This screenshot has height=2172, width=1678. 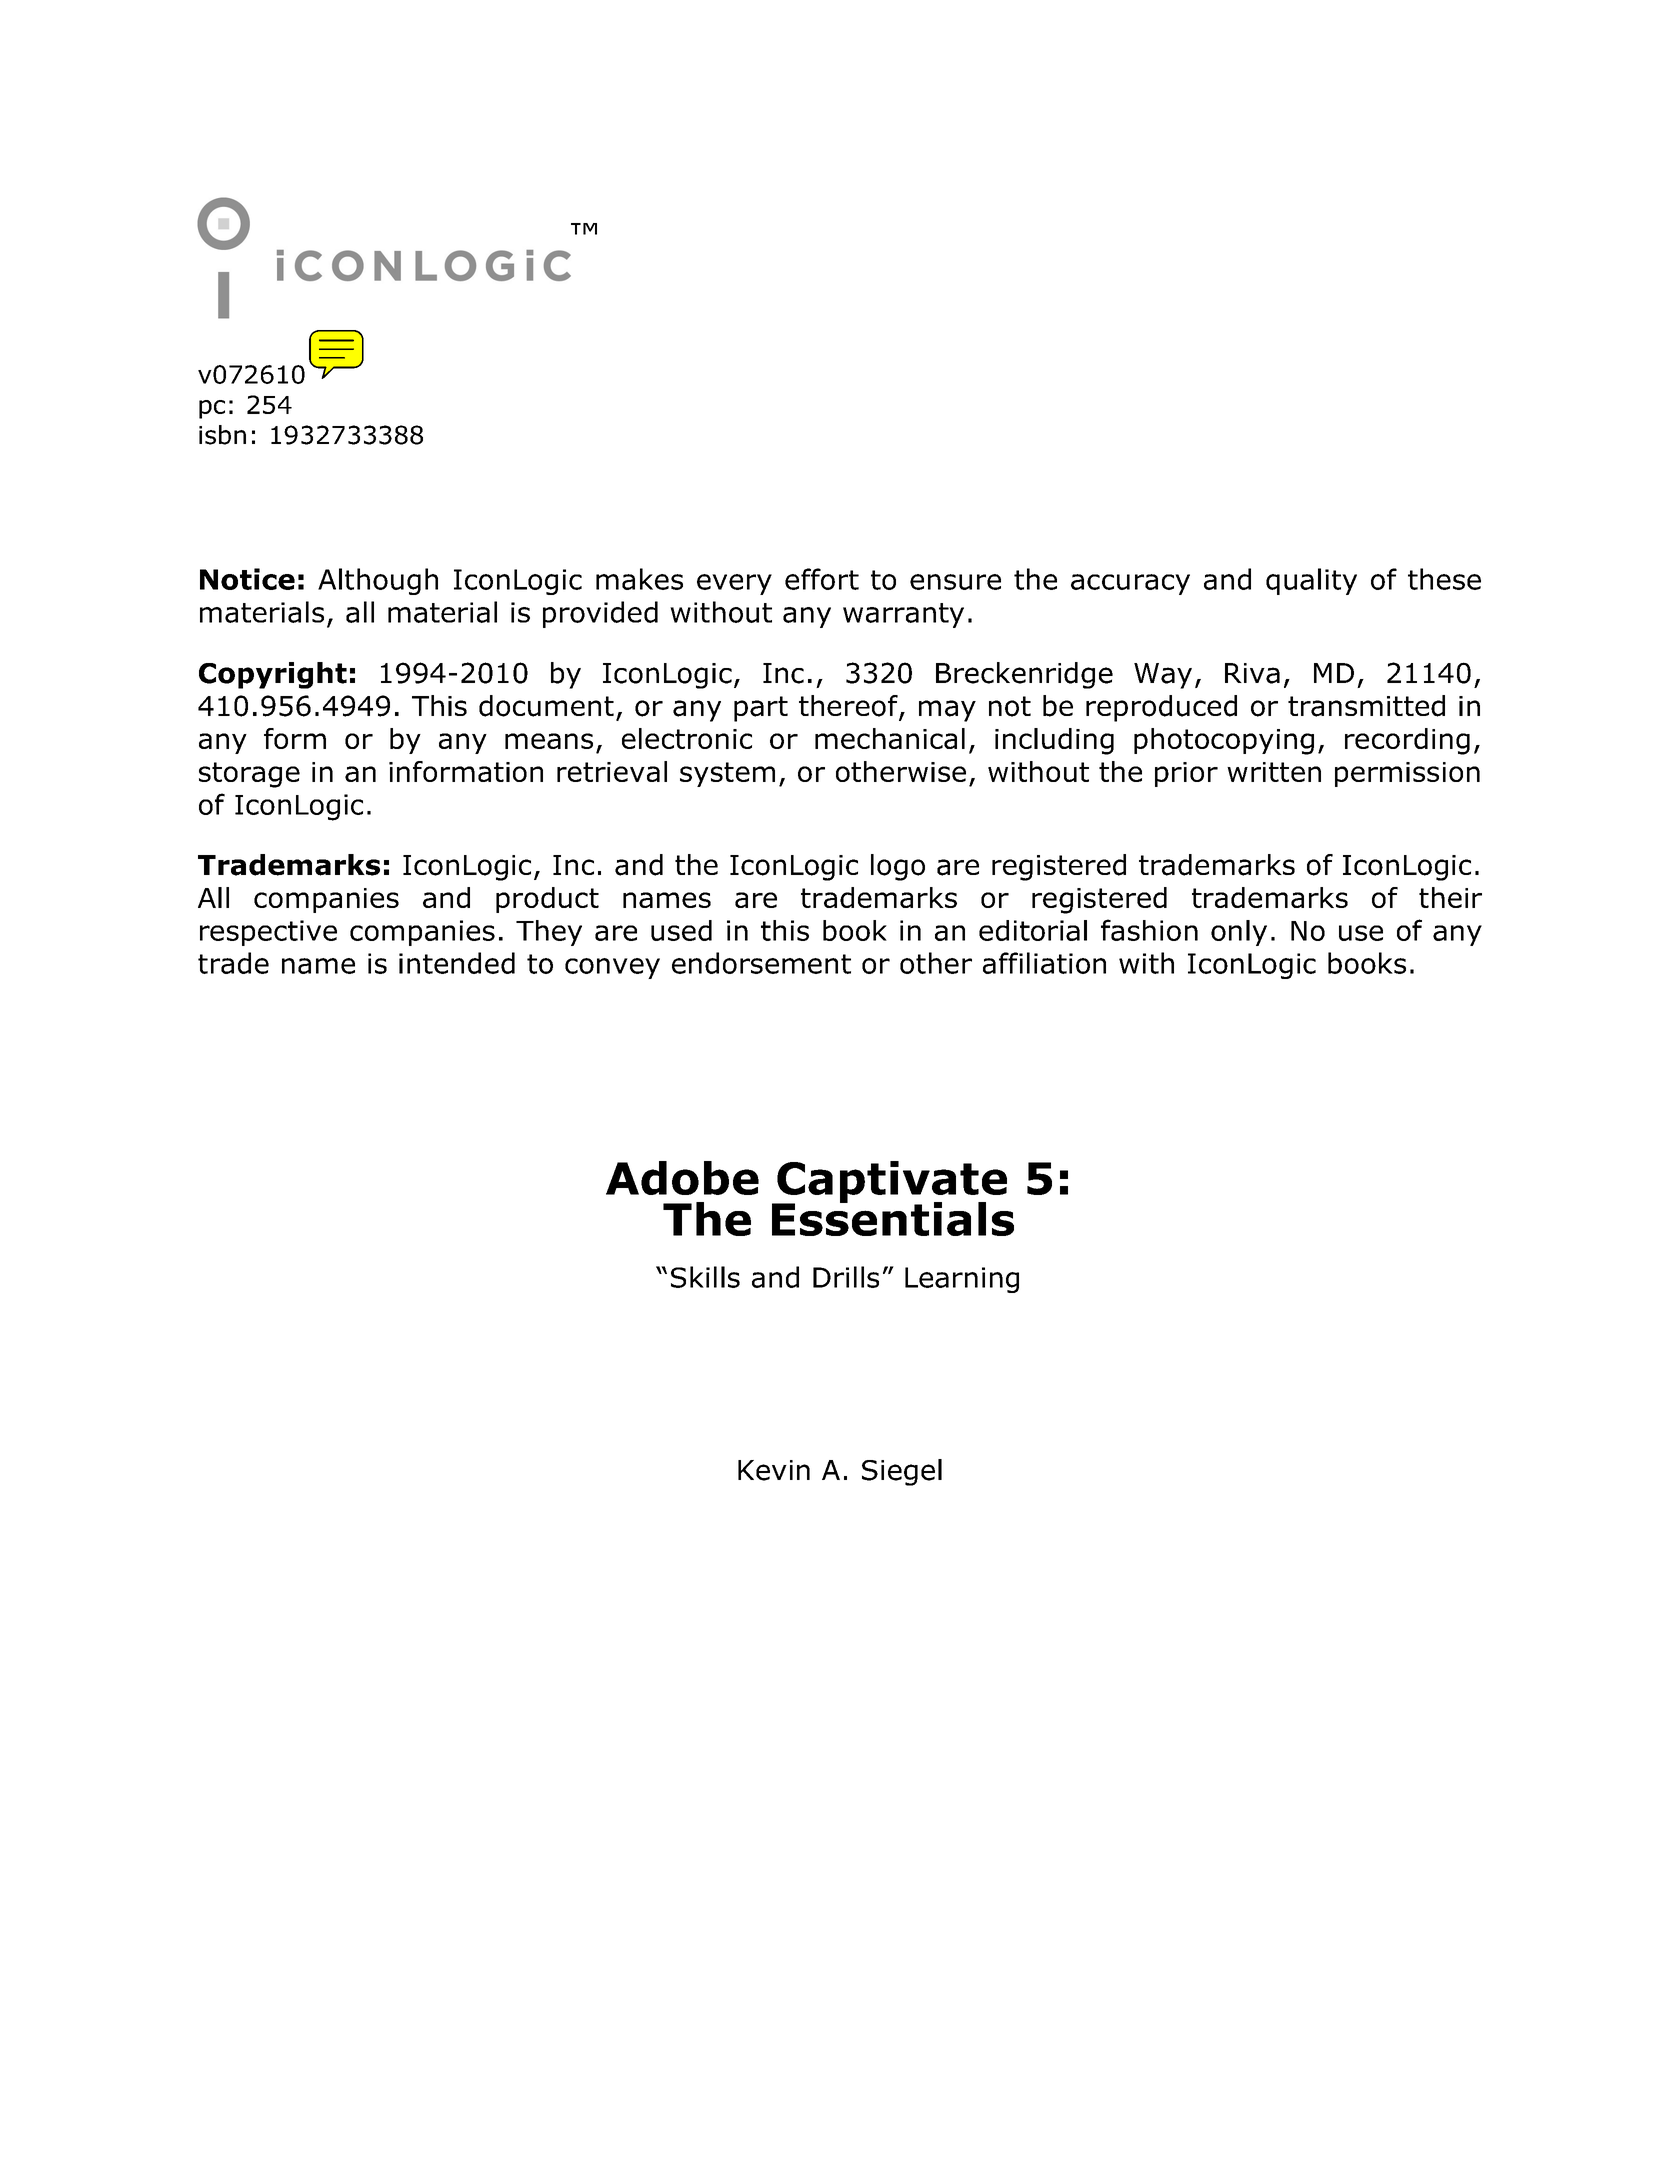 What do you see at coordinates (705, 1277) in the screenshot?
I see `Skills` at bounding box center [705, 1277].
